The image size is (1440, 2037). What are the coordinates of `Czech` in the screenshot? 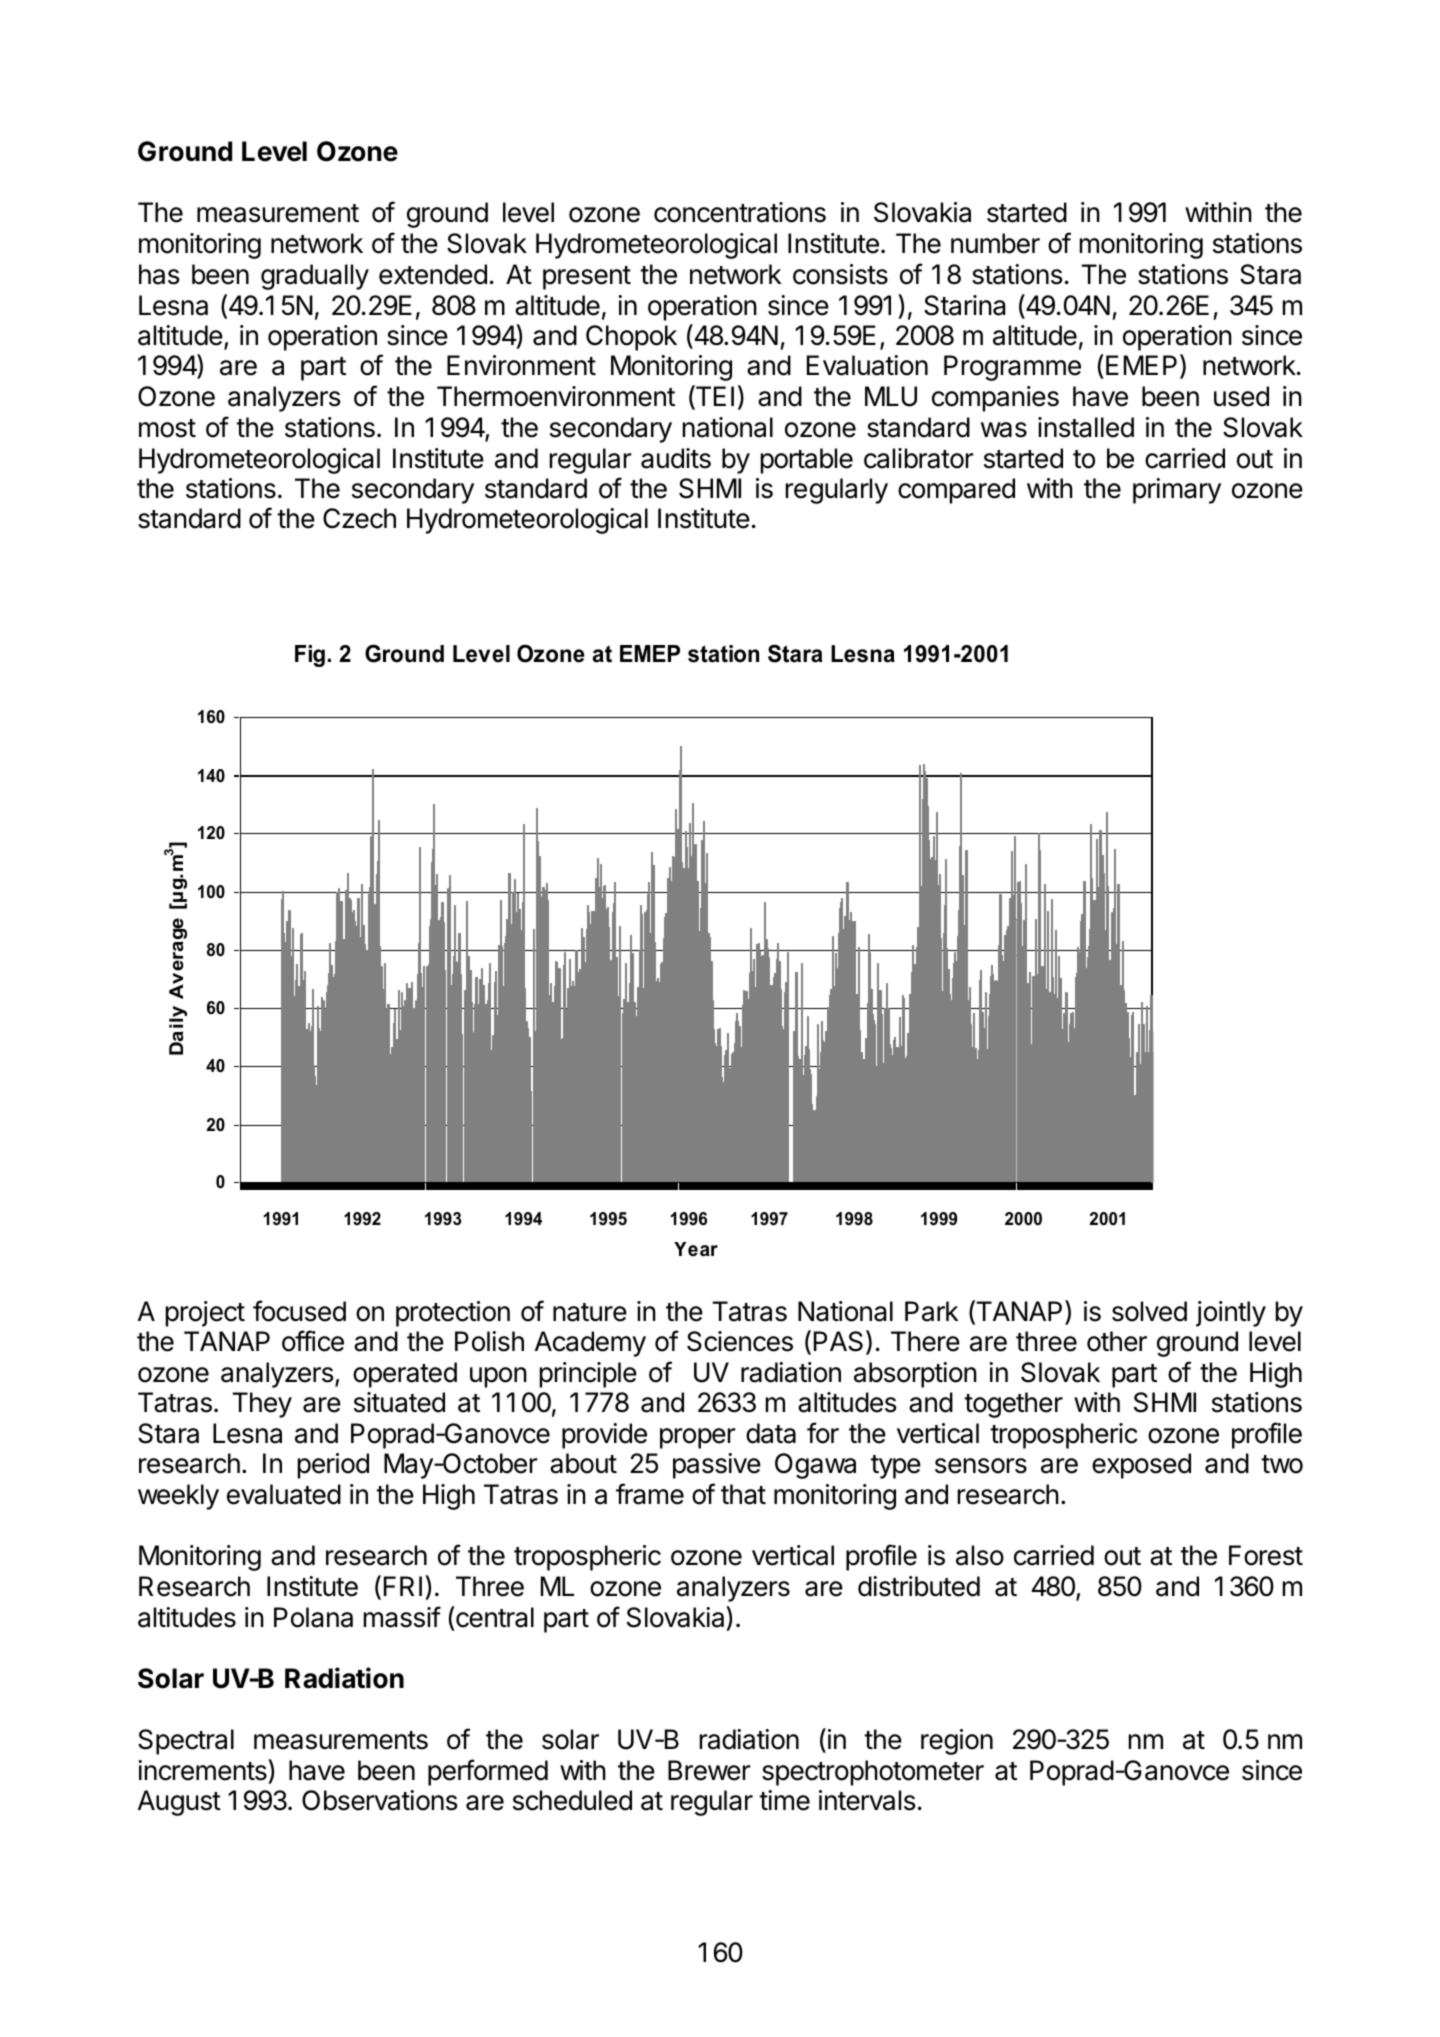 It's located at (359, 518).
